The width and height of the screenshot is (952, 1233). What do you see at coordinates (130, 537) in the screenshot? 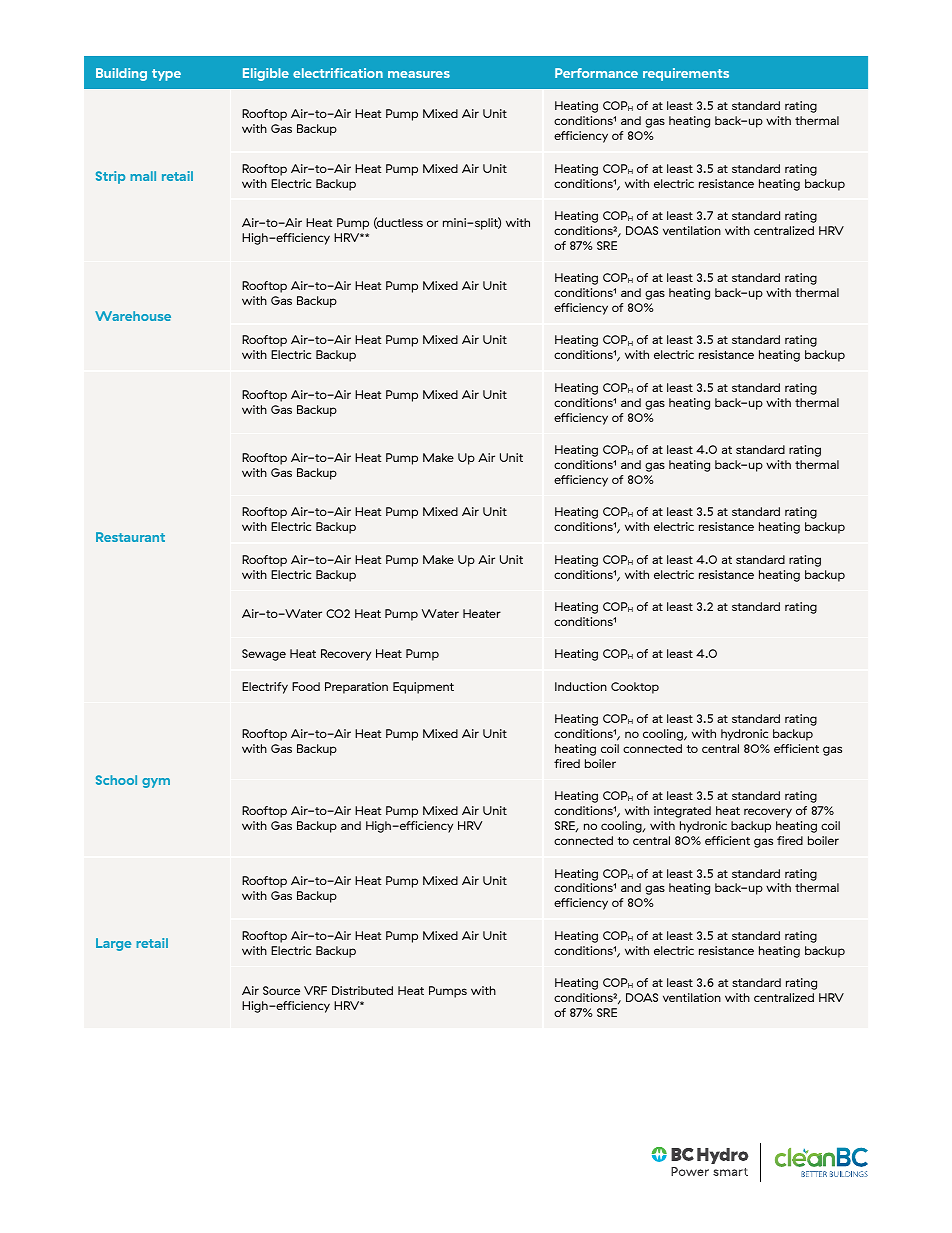
I see `Restaurant` at bounding box center [130, 537].
